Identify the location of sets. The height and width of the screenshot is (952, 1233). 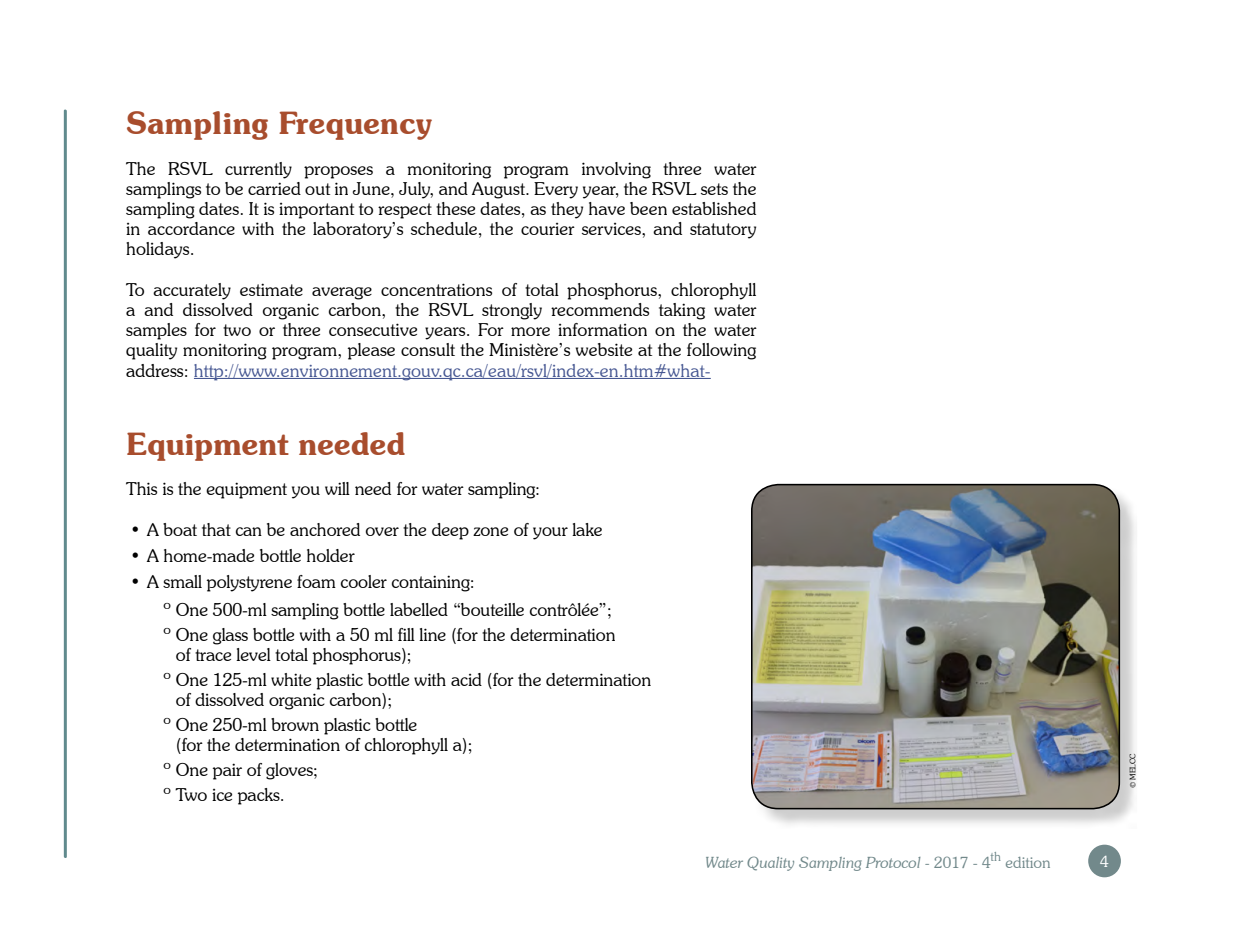
(714, 189).
